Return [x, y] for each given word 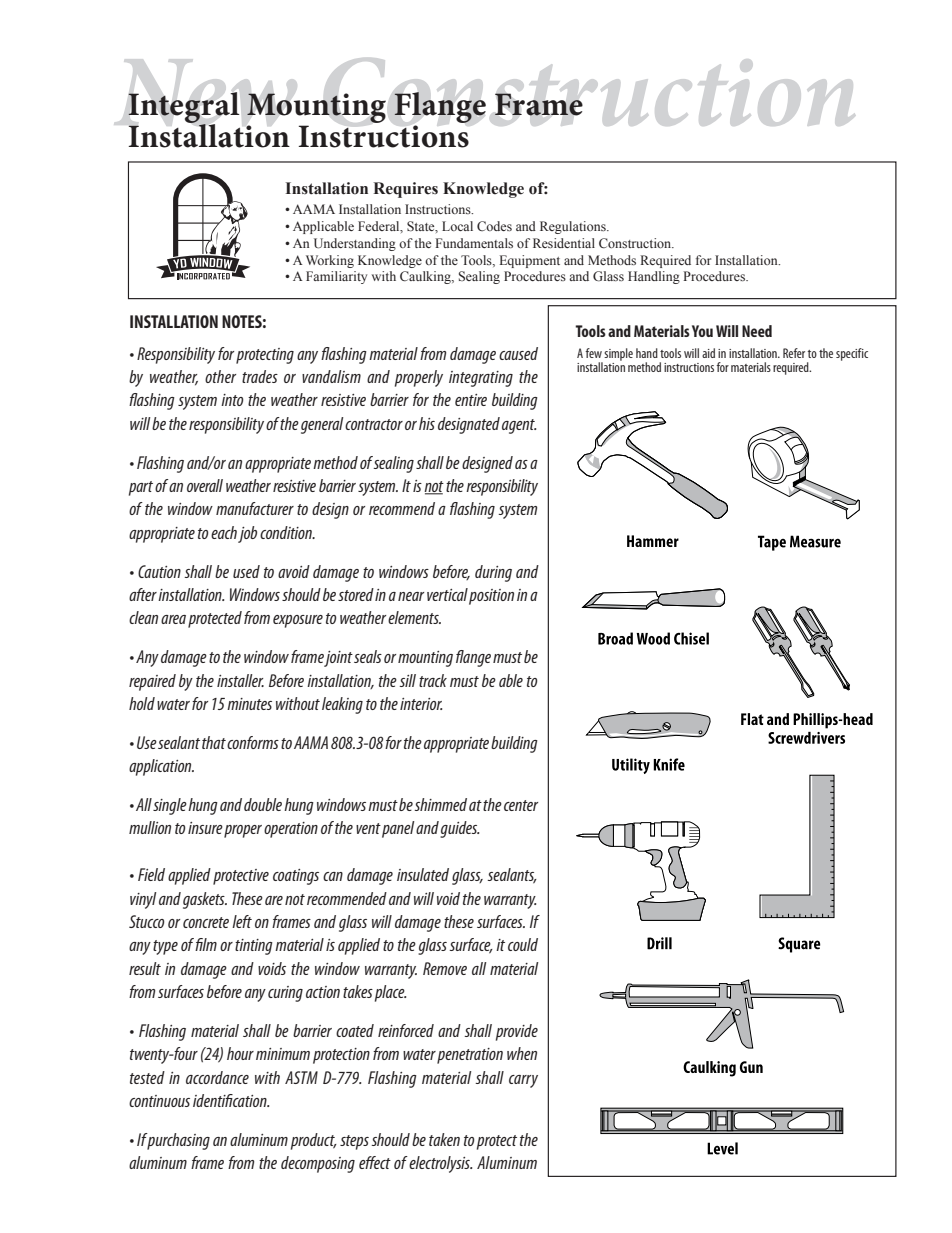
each [224, 532]
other [220, 376]
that [214, 742]
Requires [405, 190]
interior [421, 704]
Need [757, 331]
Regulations [574, 227]
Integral [184, 108]
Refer [794, 353]
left [242, 921]
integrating [481, 379]
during [493, 573]
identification [231, 1100]
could [523, 944]
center [521, 805]
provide [517, 1032]
